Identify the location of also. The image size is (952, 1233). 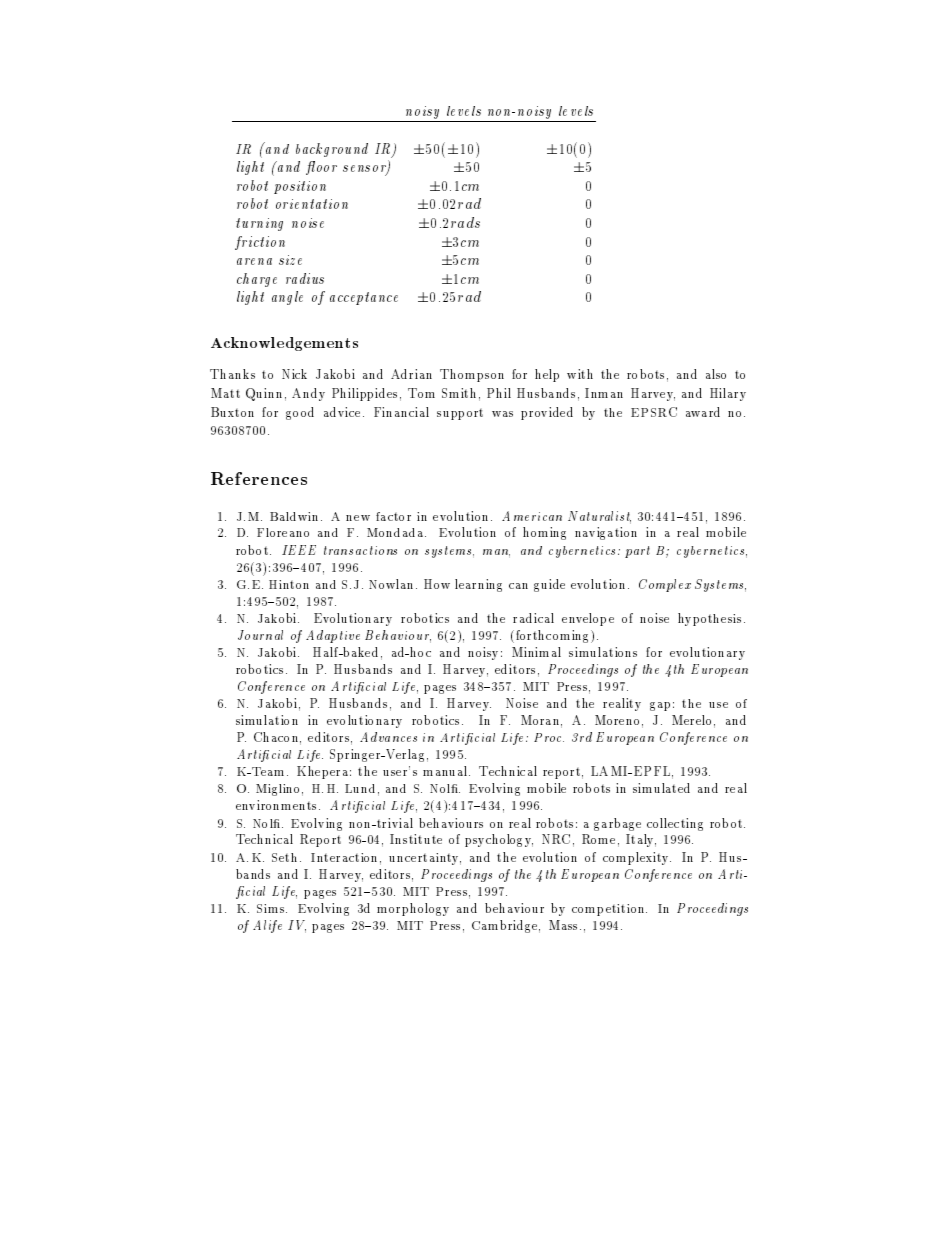
(716, 374).
